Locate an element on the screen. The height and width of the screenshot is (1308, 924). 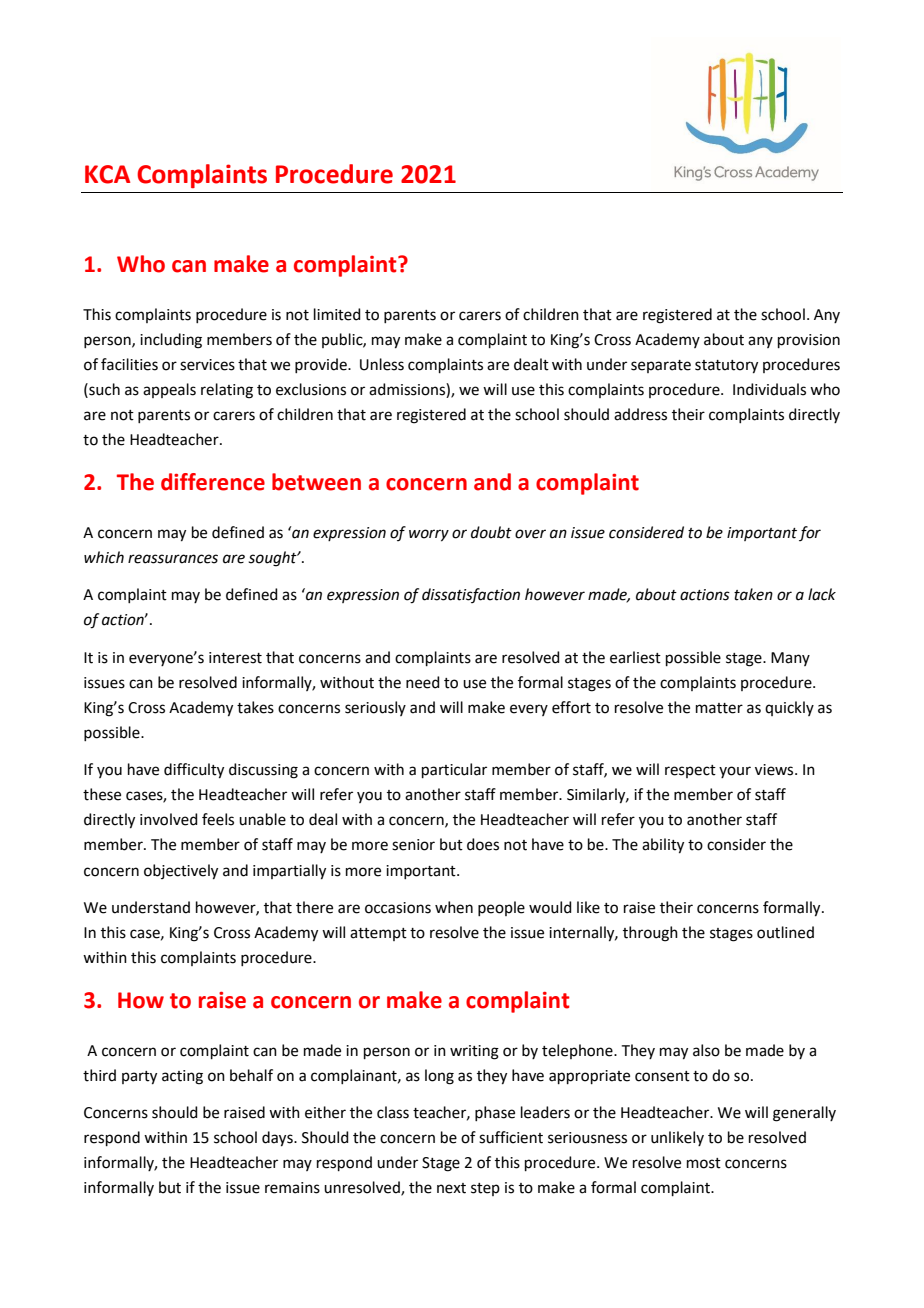
when is located at coordinates (454, 907).
